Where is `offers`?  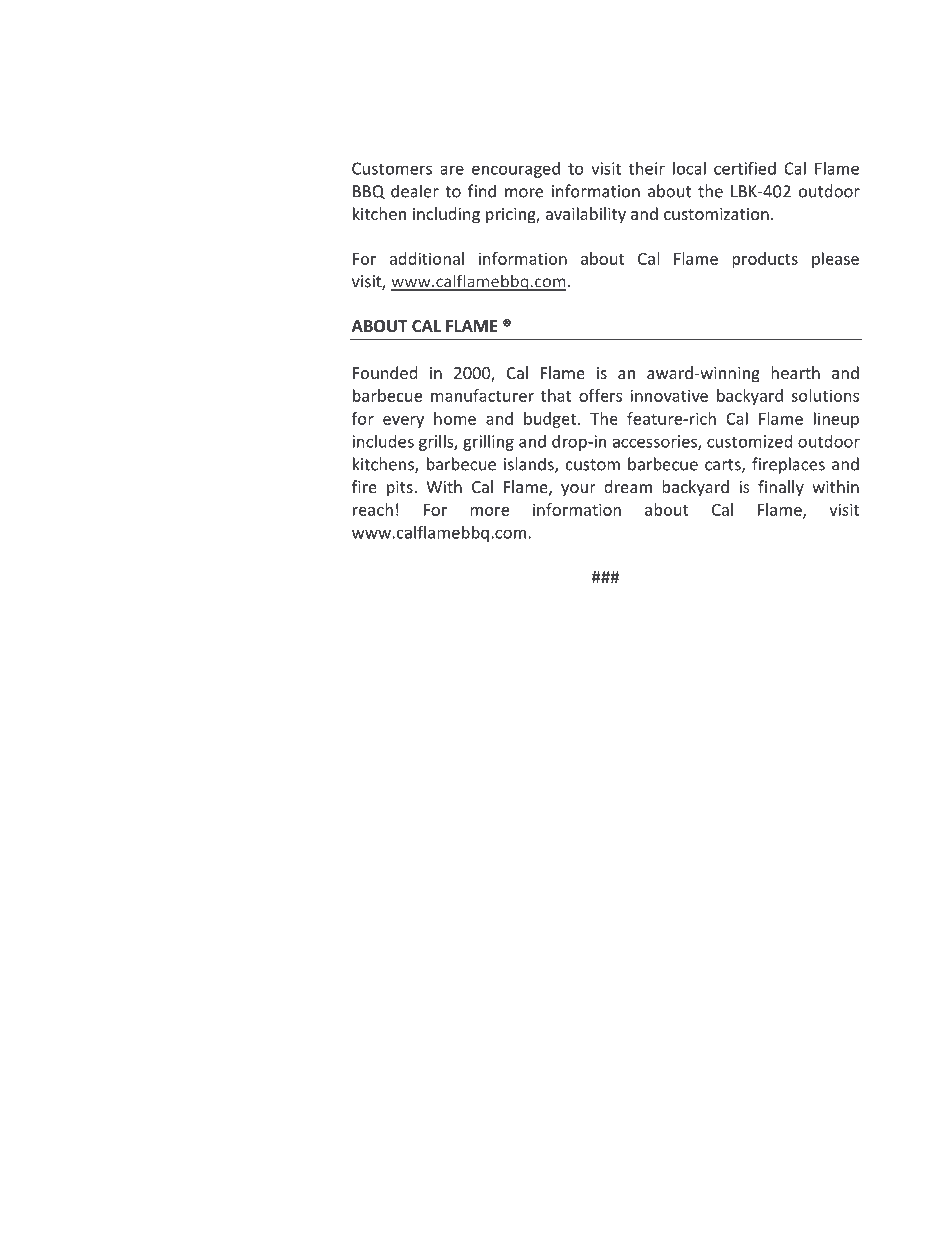
offers is located at coordinates (600, 395).
